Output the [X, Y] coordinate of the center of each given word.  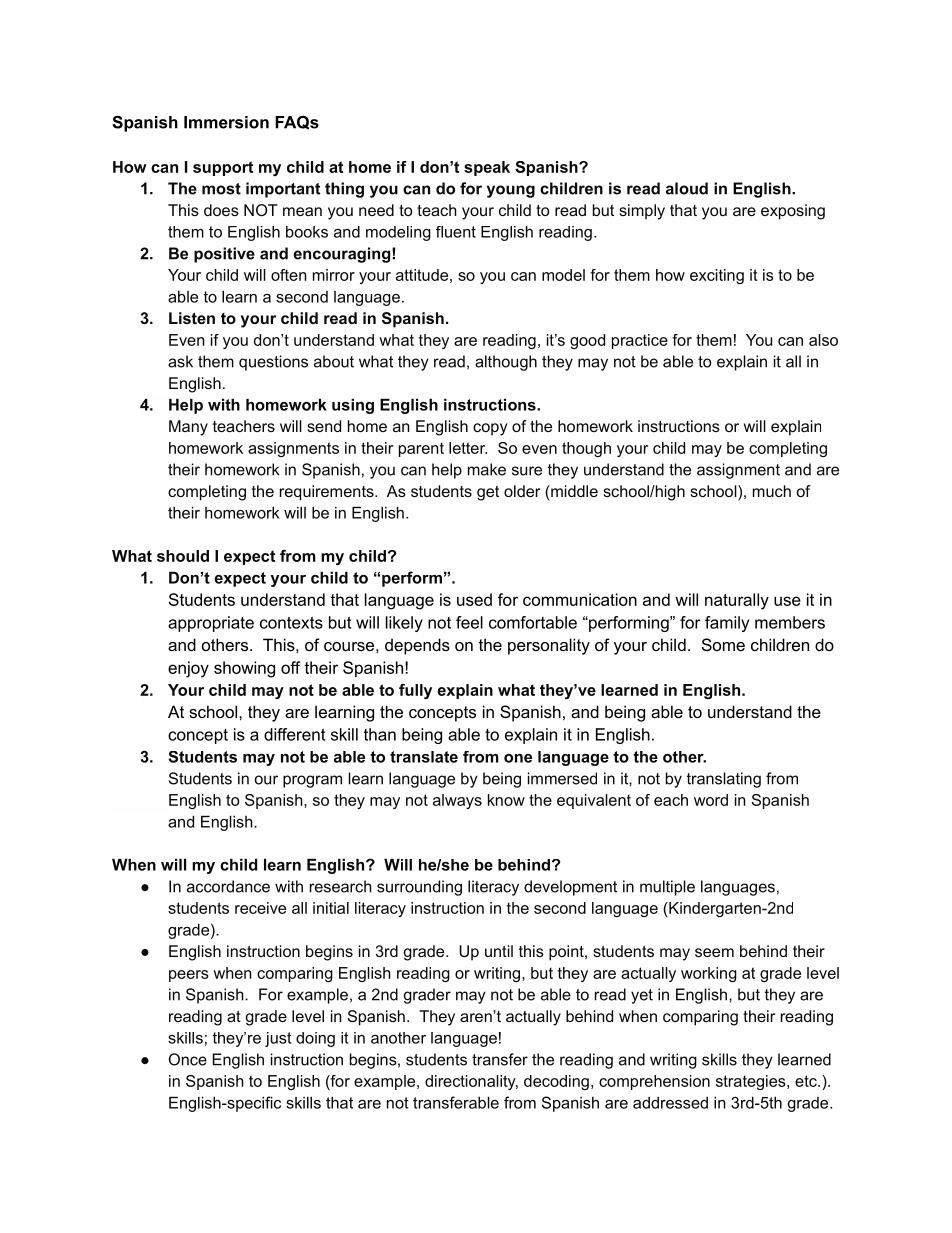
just [278, 1039]
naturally [737, 601]
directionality [471, 1082]
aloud [687, 188]
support [223, 168]
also [823, 340]
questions [273, 363]
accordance [228, 886]
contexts [291, 623]
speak [487, 168]
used [474, 599]
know [506, 800]
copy [490, 429]
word [711, 800]
